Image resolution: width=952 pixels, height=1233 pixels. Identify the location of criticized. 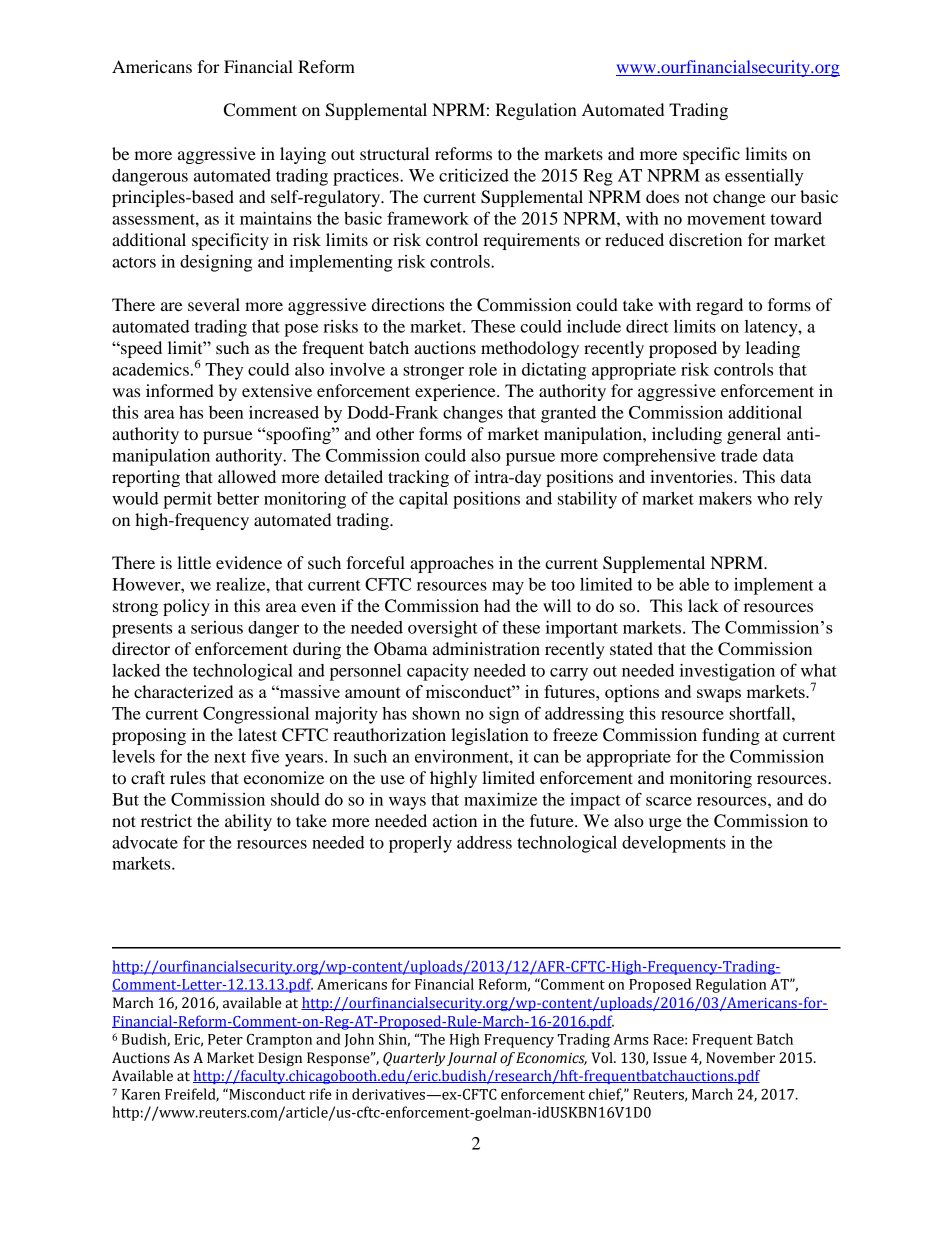
(474, 175).
